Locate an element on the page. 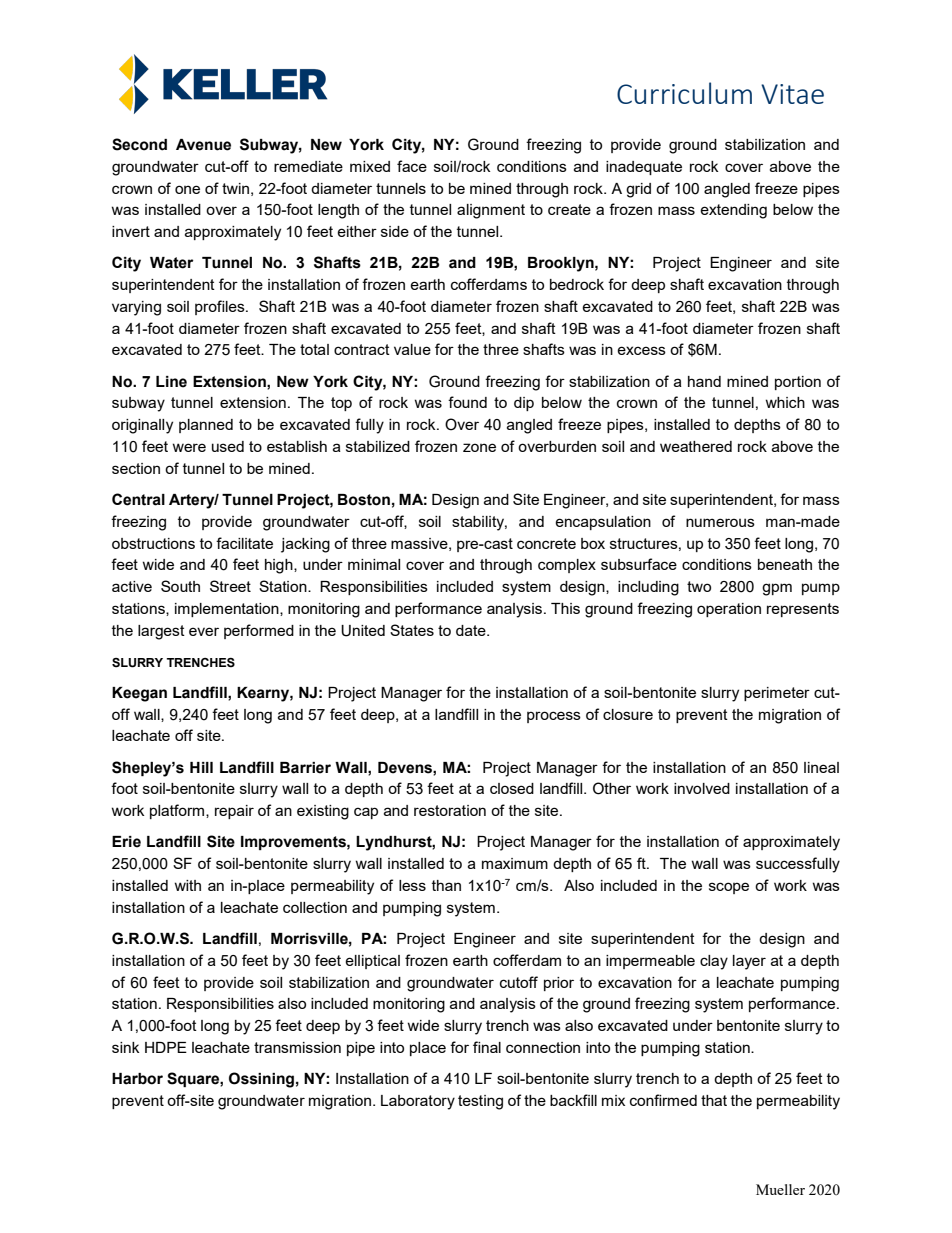  Harbor is located at coordinates (137, 1079).
